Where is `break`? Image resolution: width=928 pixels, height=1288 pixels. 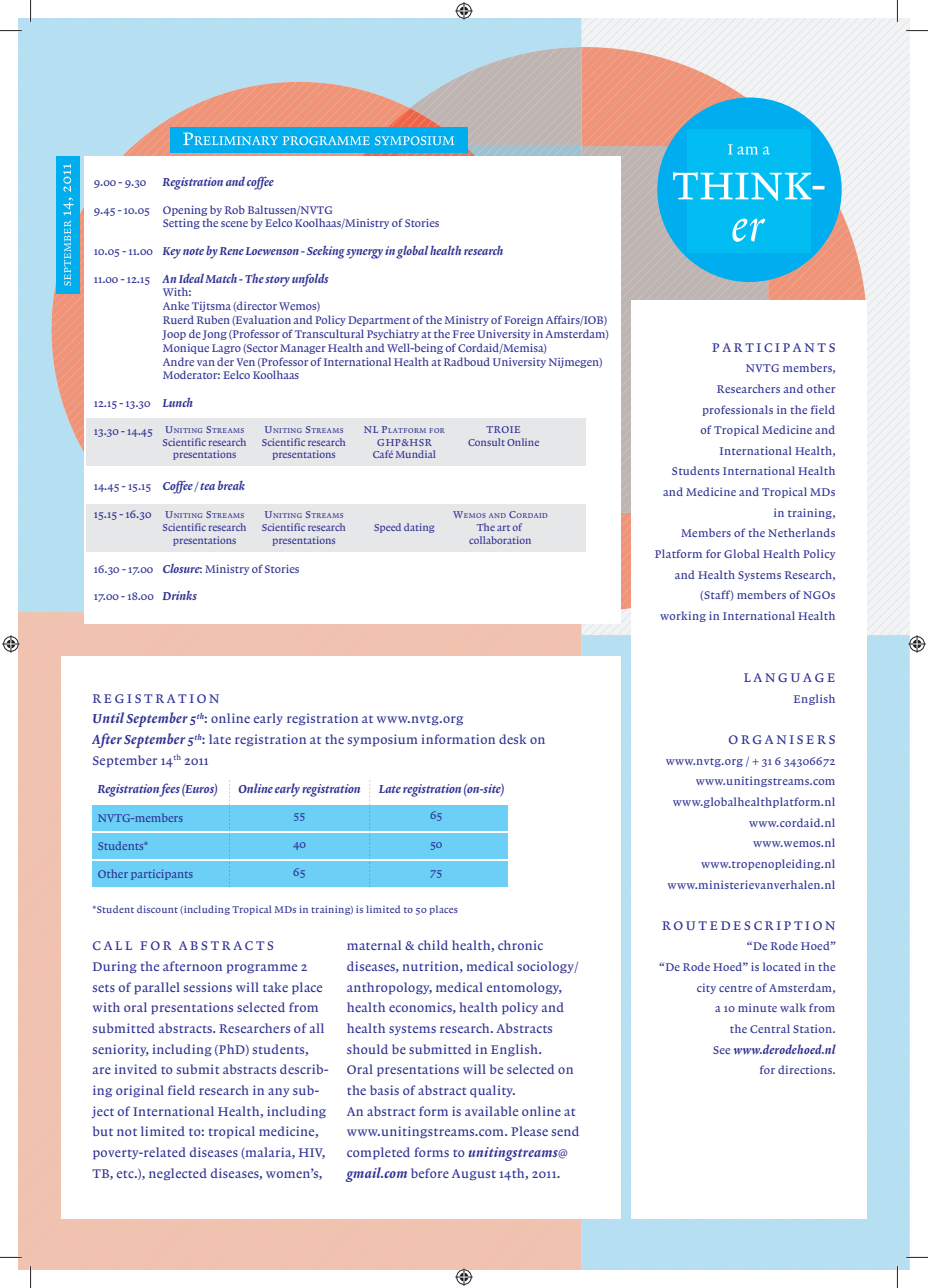 break is located at coordinates (231, 485).
